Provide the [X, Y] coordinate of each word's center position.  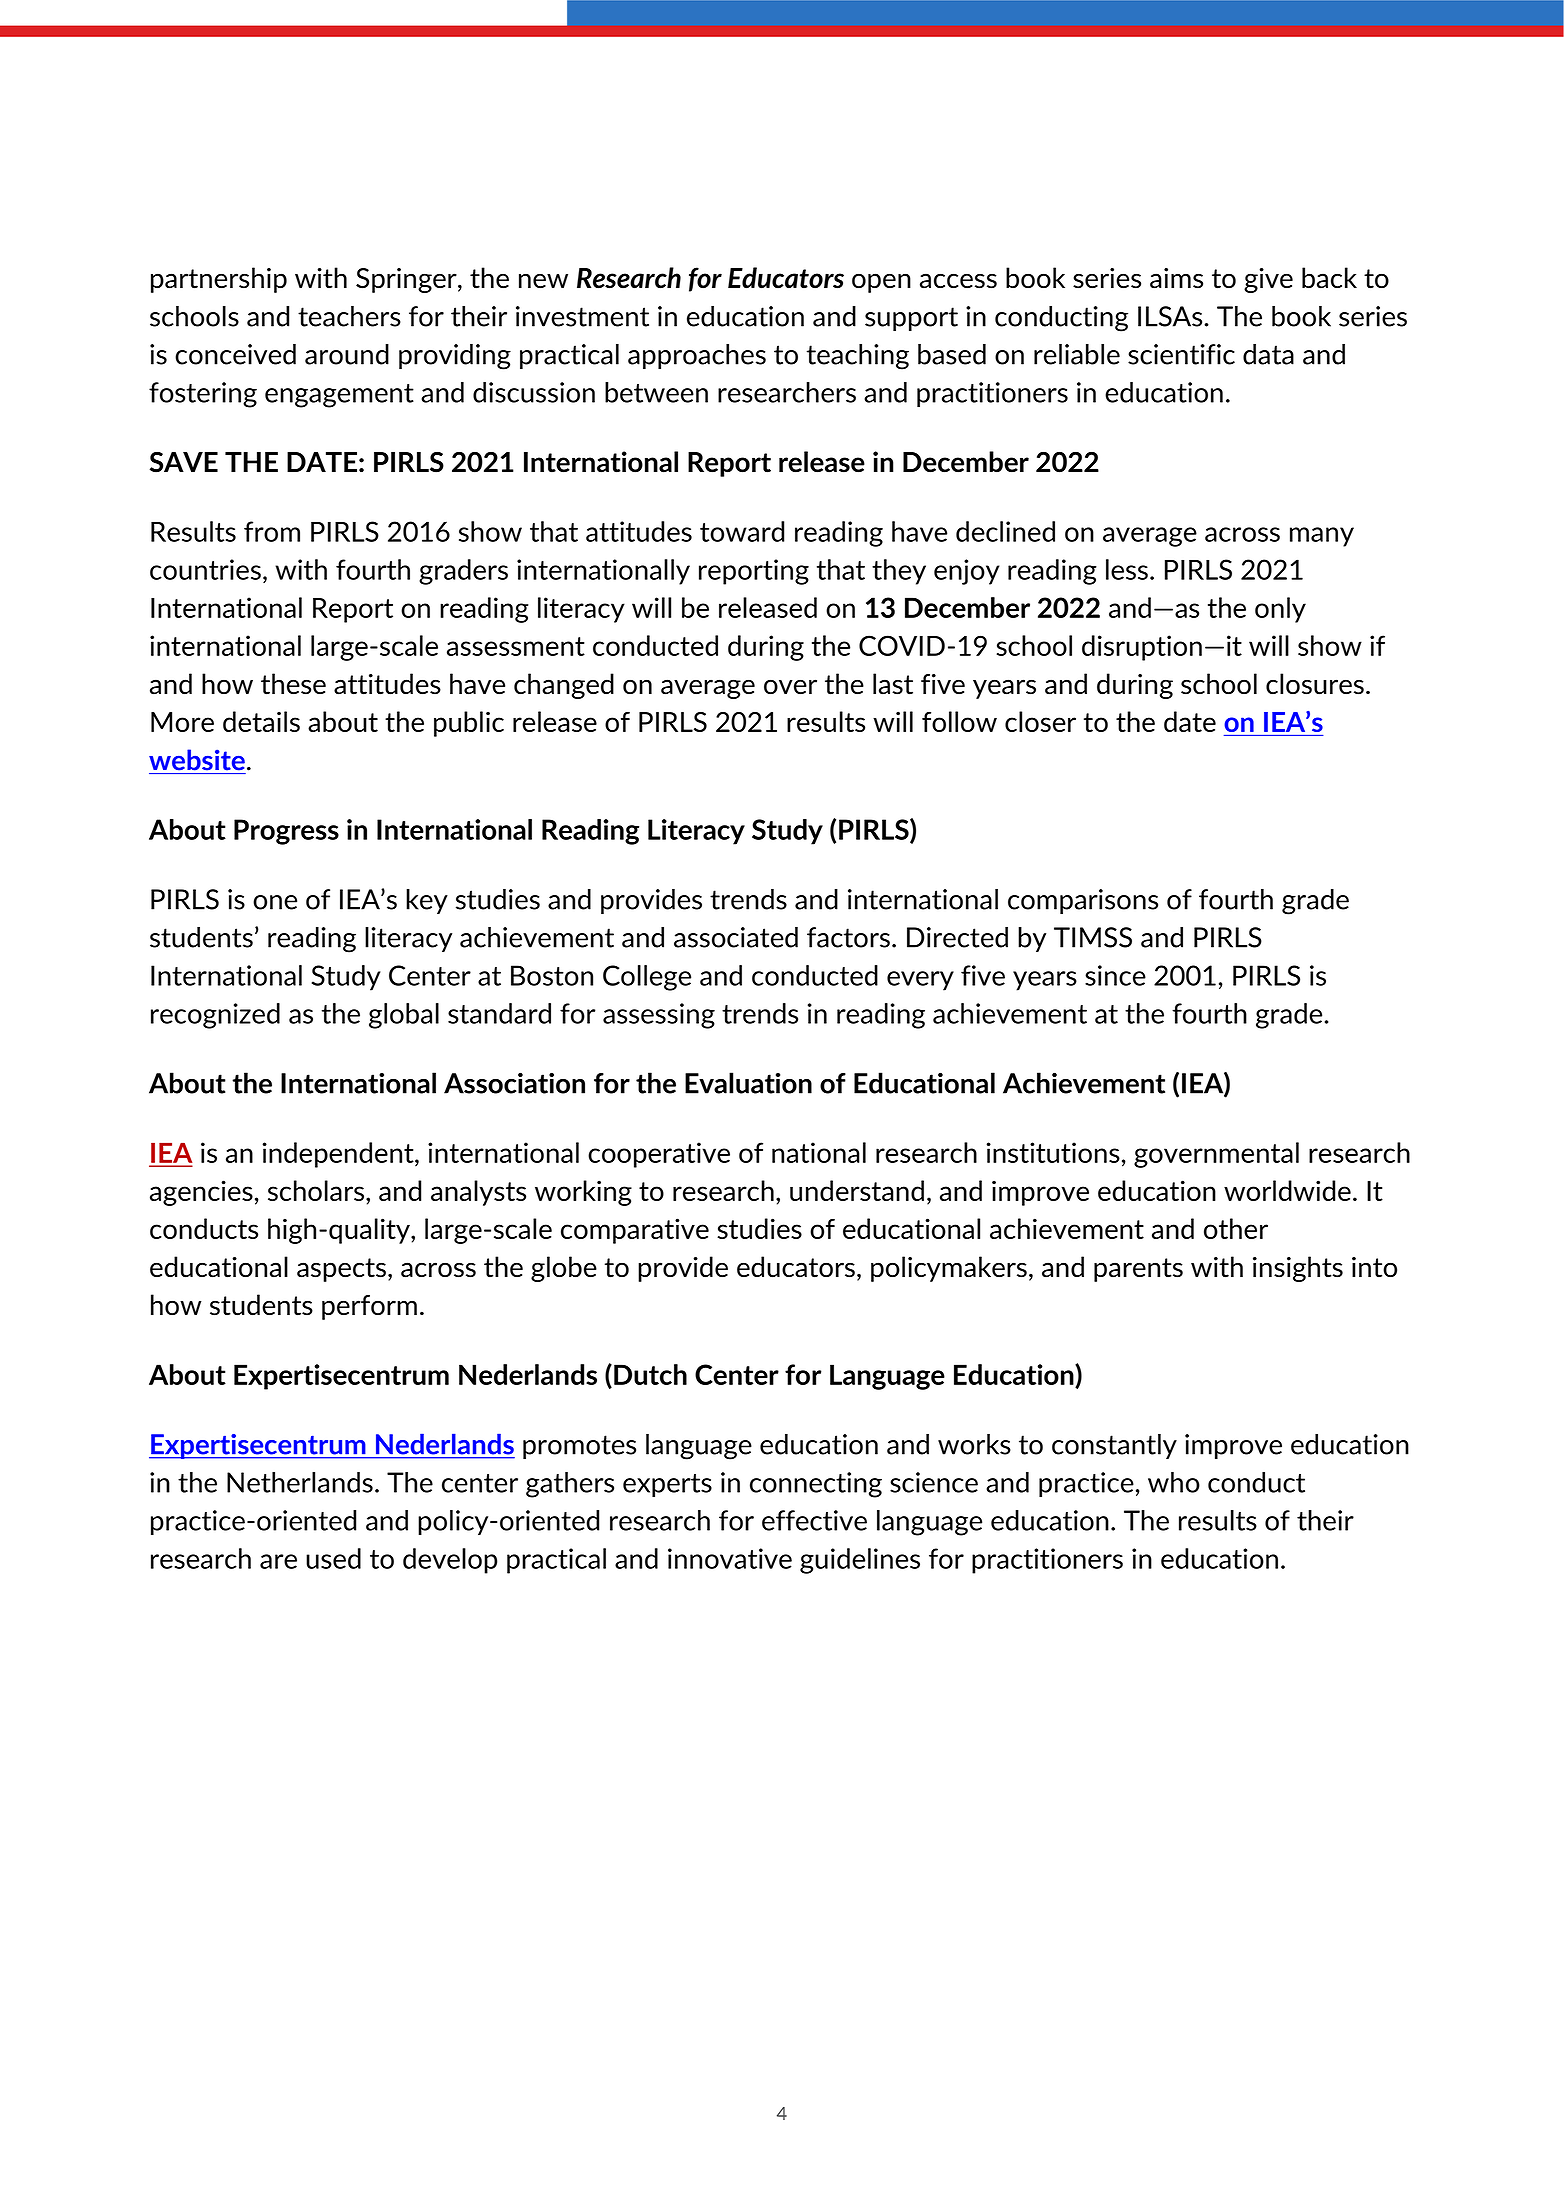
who [1174, 1482]
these [293, 684]
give [1268, 280]
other [1236, 1228]
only [1280, 610]
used [333, 1558]
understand [857, 1190]
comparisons [1083, 901]
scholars [316, 1190]
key [427, 901]
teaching [858, 357]
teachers [349, 316]
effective [814, 1520]
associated [736, 937]
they [899, 572]
